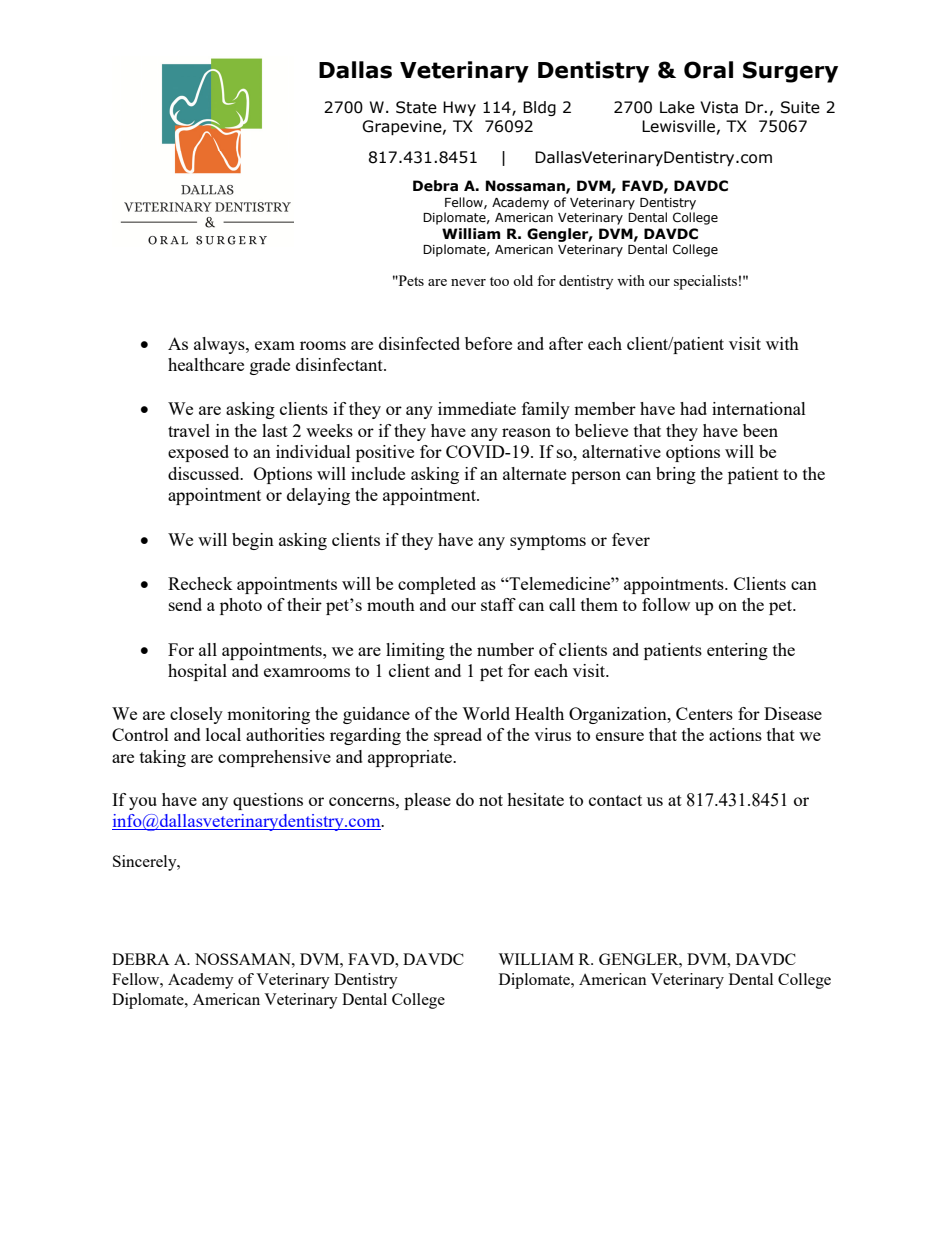  Describe the element at coordinates (719, 107) in the screenshot. I see `Vista` at that location.
